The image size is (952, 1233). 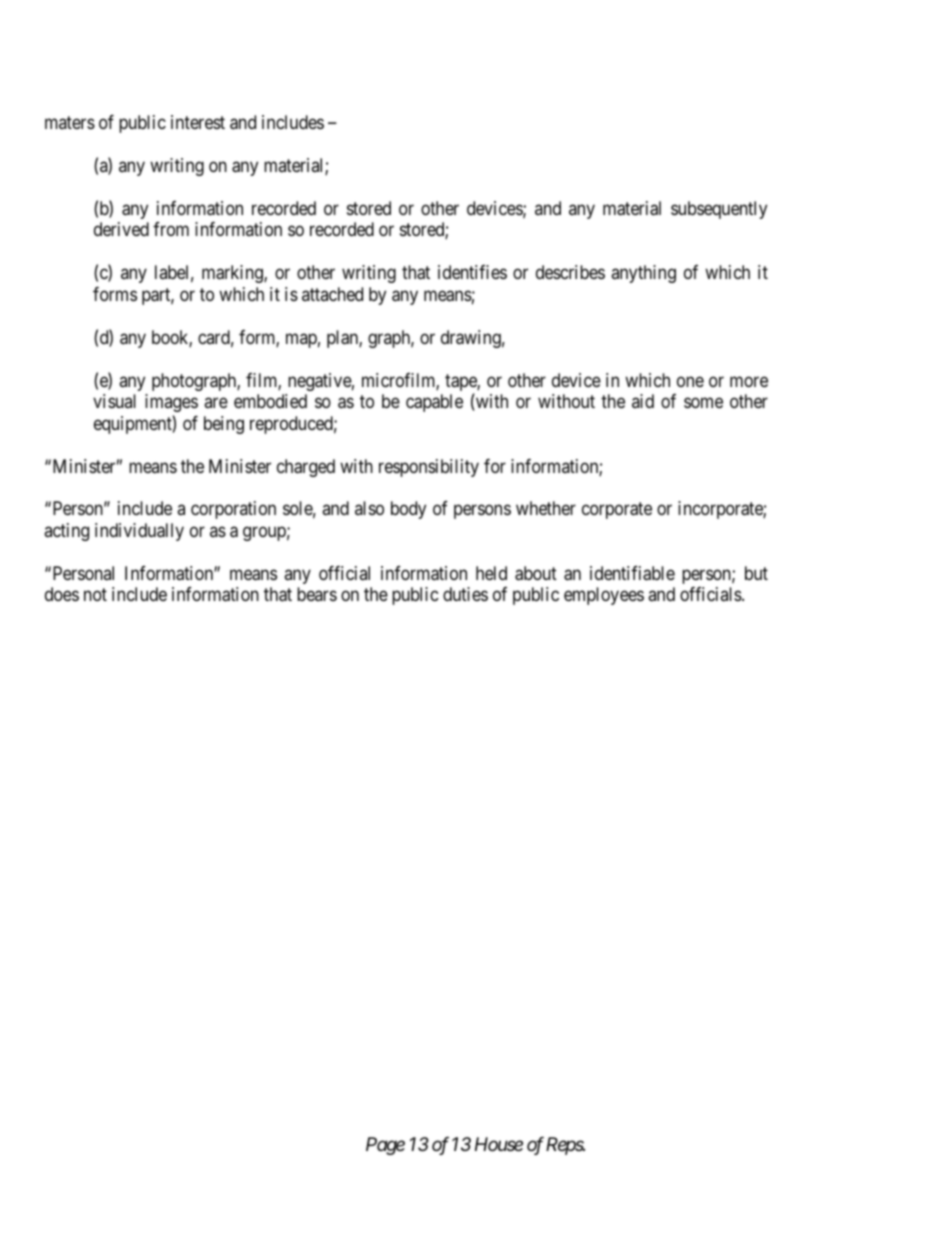 I want to click on individually, so click(x=139, y=532).
